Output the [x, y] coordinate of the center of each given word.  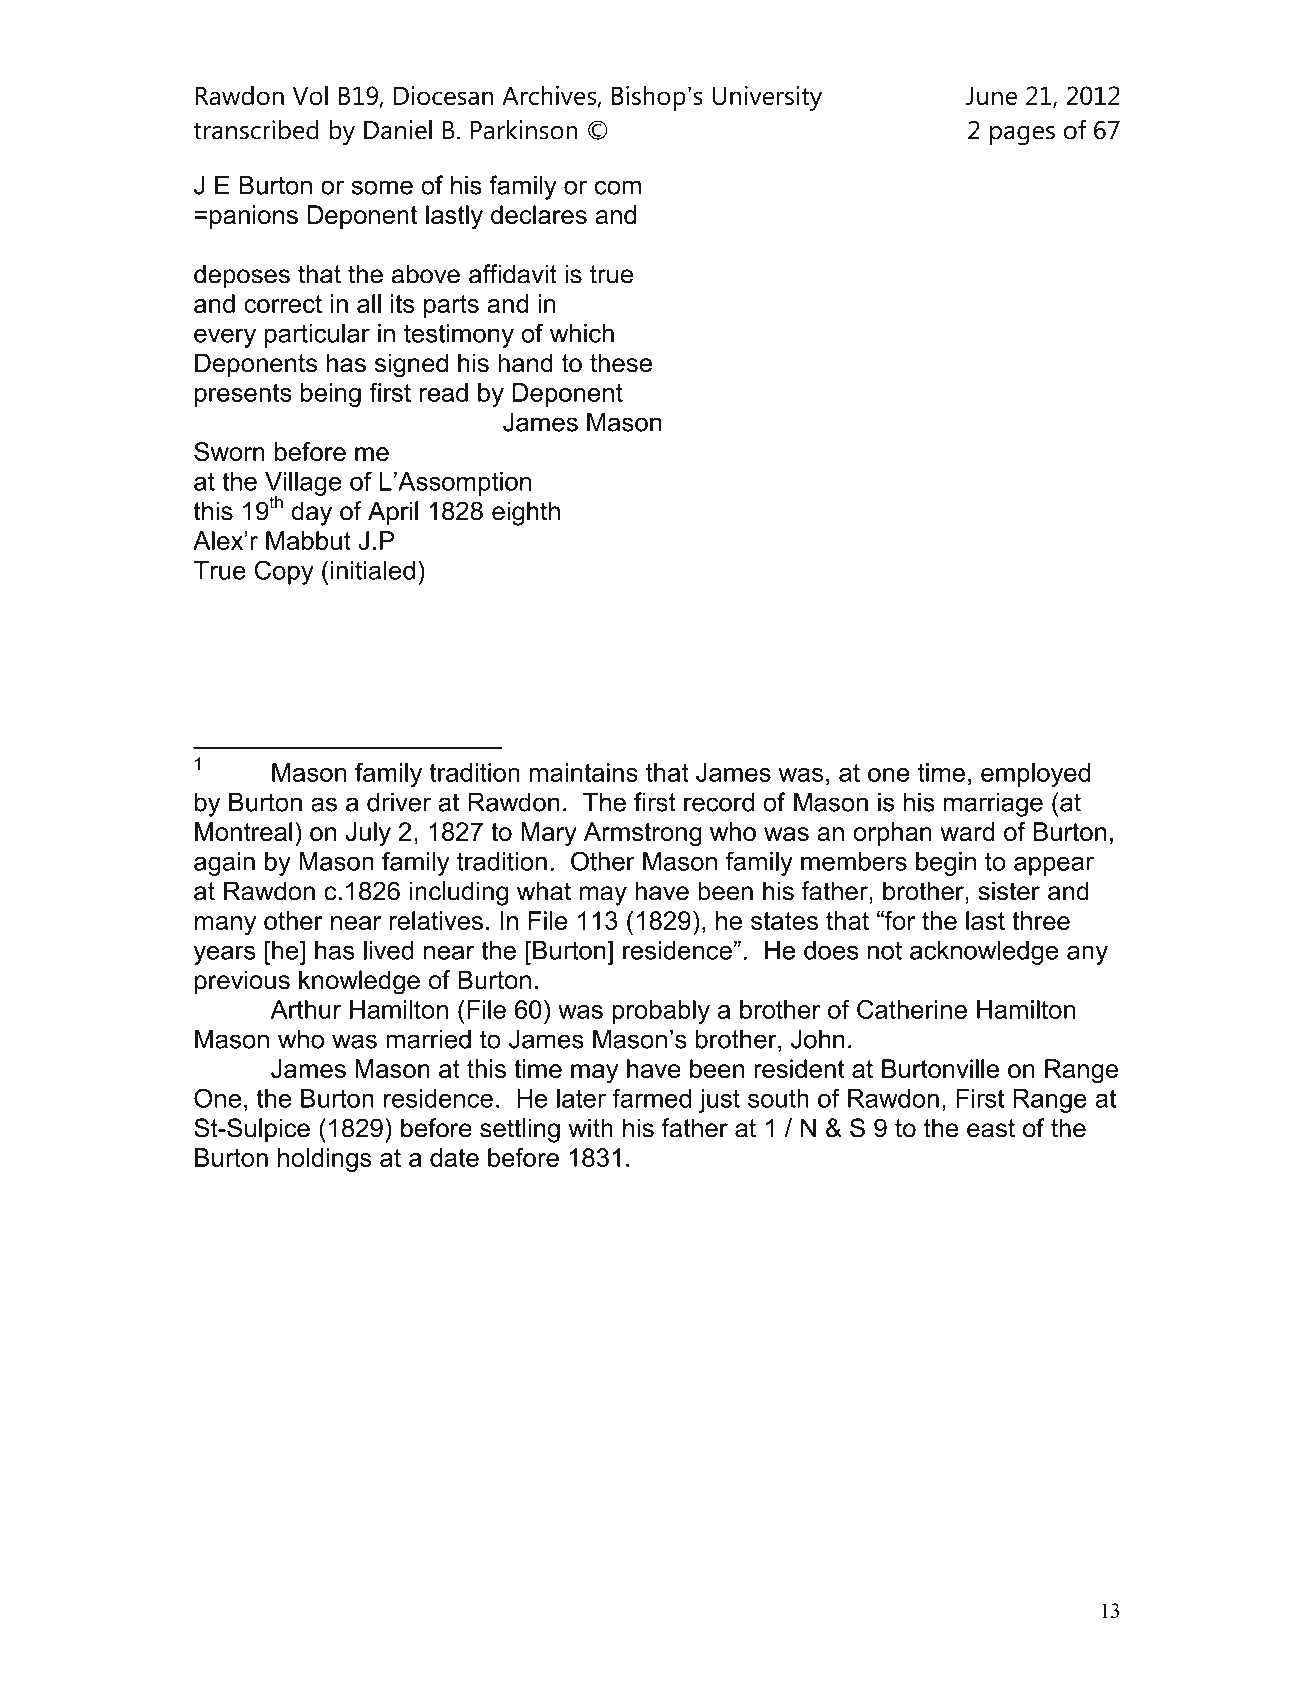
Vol [310, 95]
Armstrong [643, 834]
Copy [284, 572]
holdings [325, 1160]
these [621, 363]
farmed [651, 1098]
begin [946, 864]
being [331, 395]
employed [1035, 775]
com [618, 187]
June [991, 95]
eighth [526, 513]
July [368, 834]
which [582, 333]
